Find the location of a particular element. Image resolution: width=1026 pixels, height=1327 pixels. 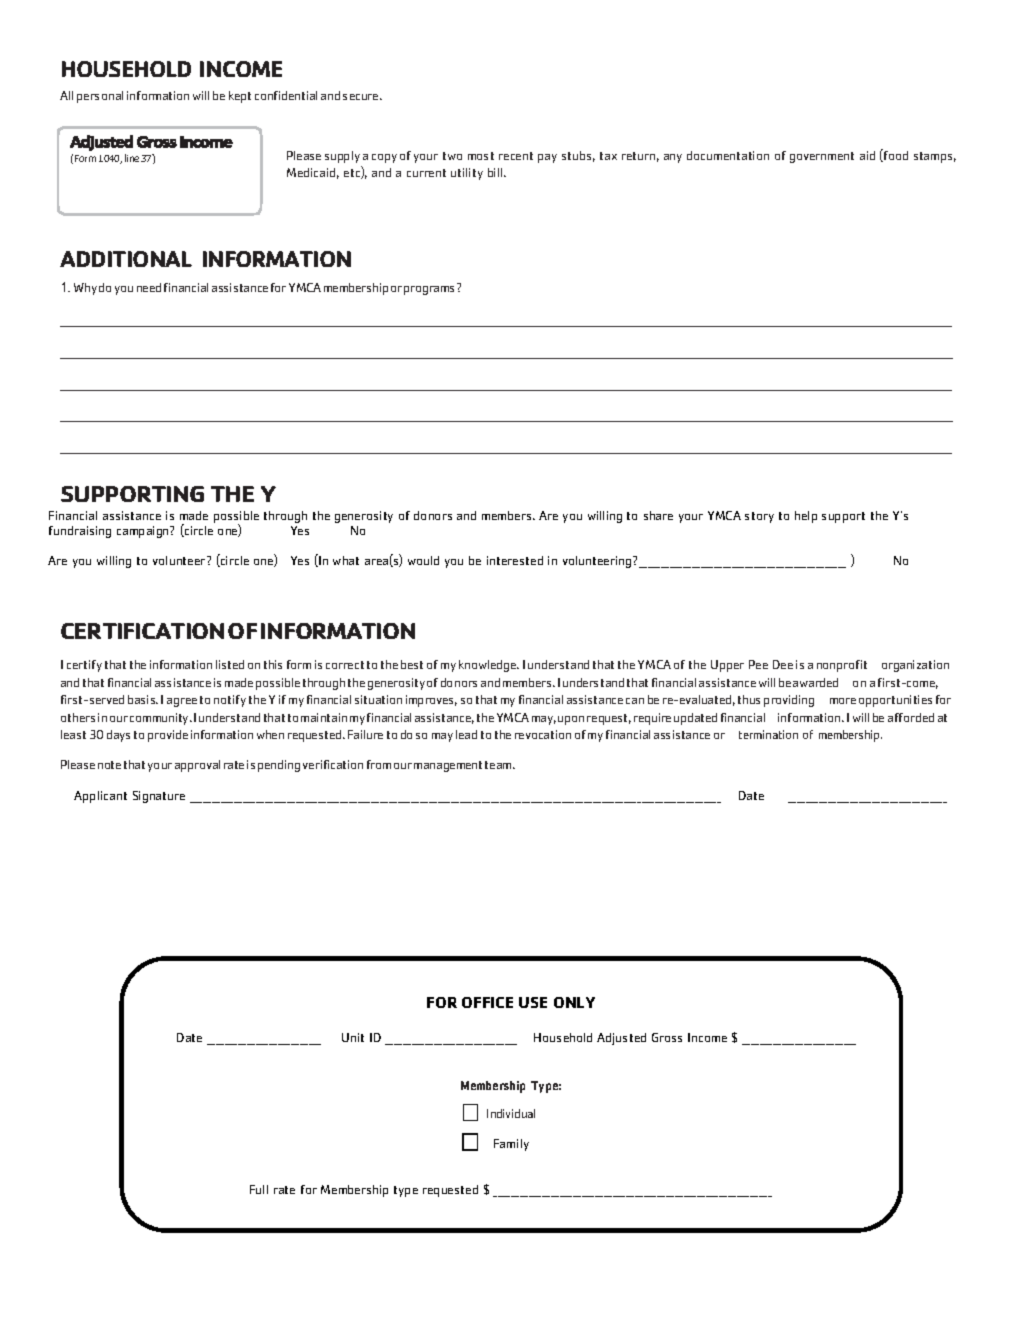

help is located at coordinates (806, 517).
